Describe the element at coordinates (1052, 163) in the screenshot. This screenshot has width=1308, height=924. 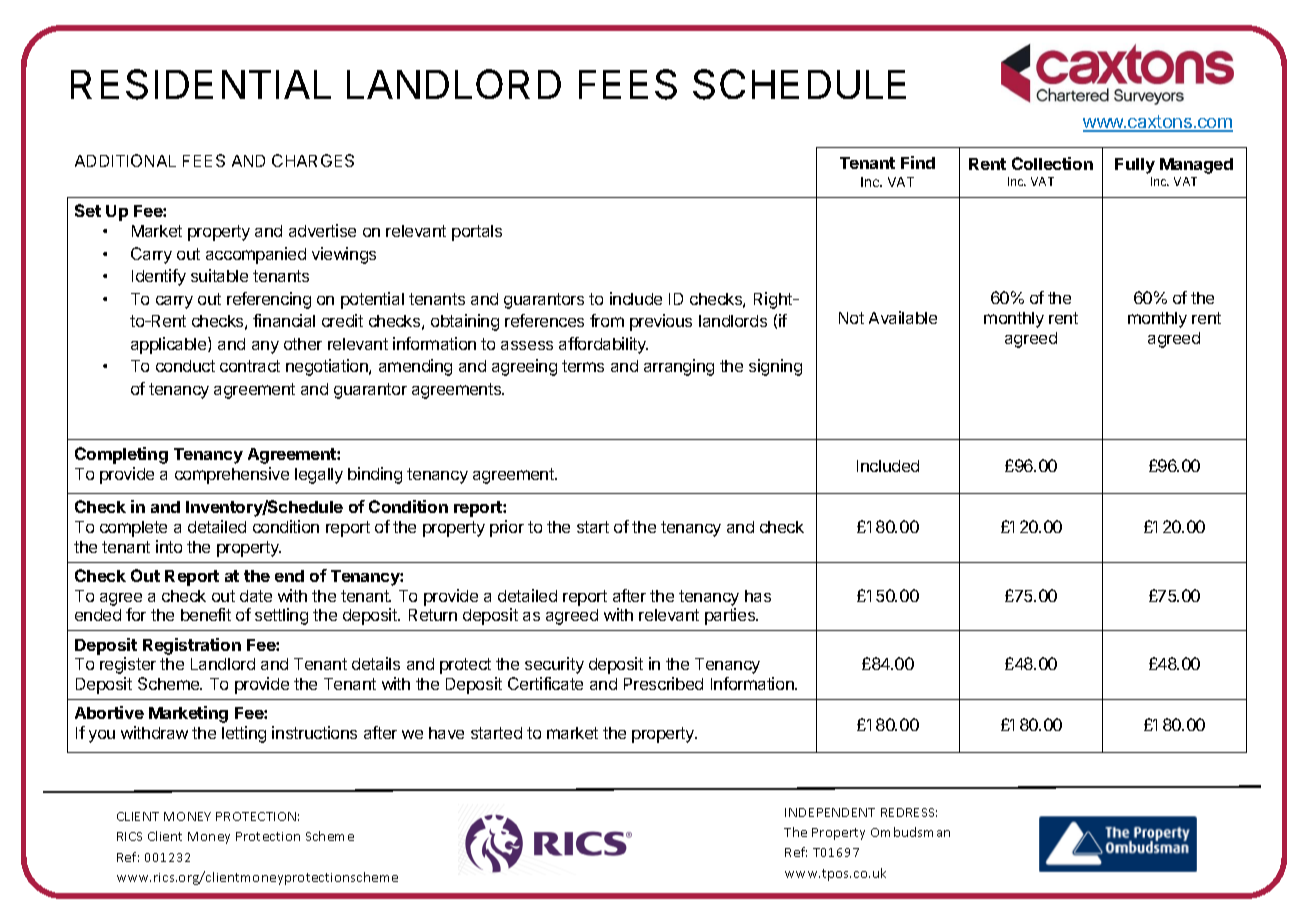
I see `Collection` at that location.
